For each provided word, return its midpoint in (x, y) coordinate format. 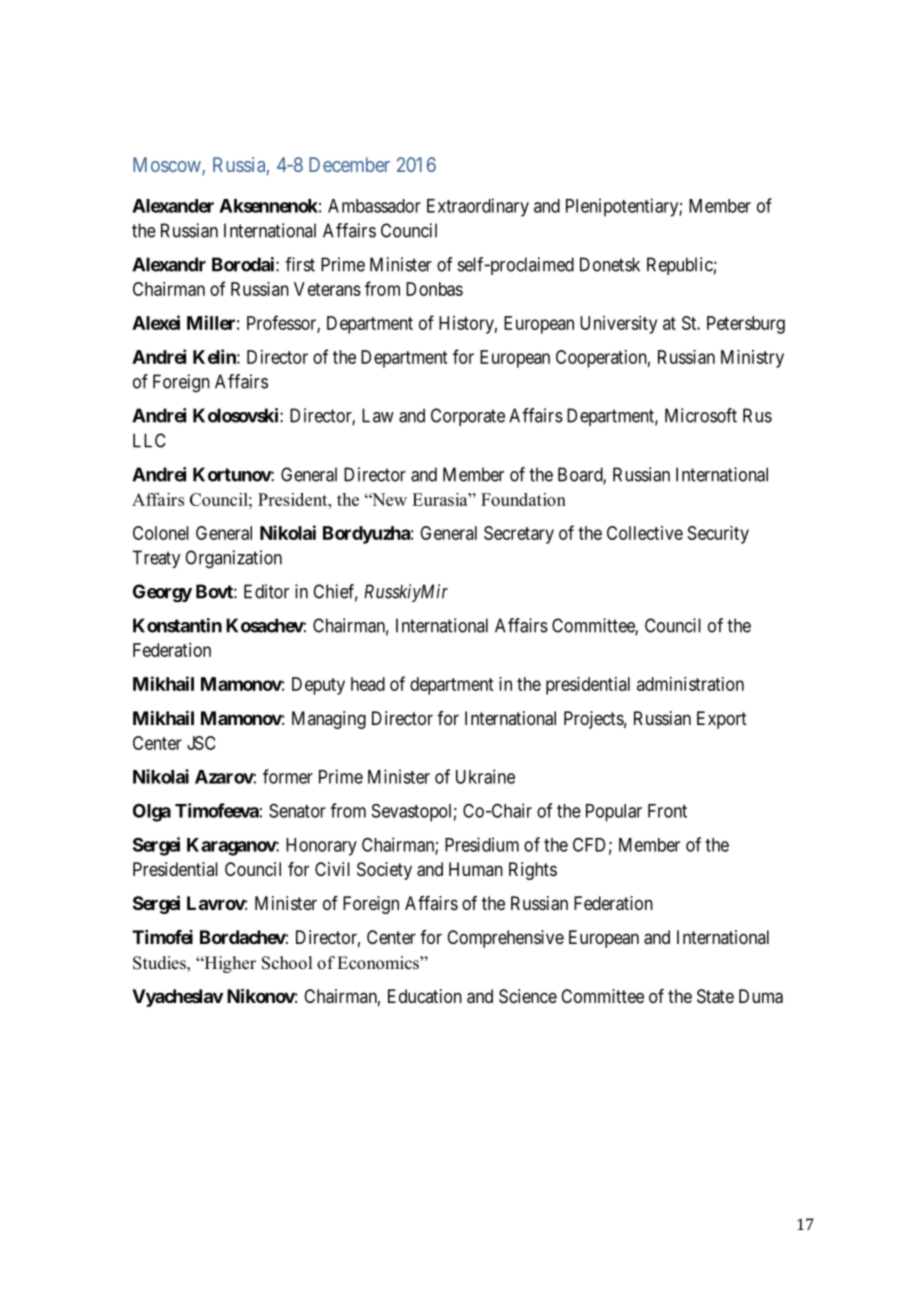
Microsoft (701, 415)
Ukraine (485, 776)
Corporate (468, 417)
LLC (149, 440)
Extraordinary (478, 207)
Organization (233, 559)
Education (425, 996)
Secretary (519, 535)
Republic (680, 266)
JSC (201, 743)
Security (718, 535)
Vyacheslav (177, 998)
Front (667, 811)
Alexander (173, 206)
